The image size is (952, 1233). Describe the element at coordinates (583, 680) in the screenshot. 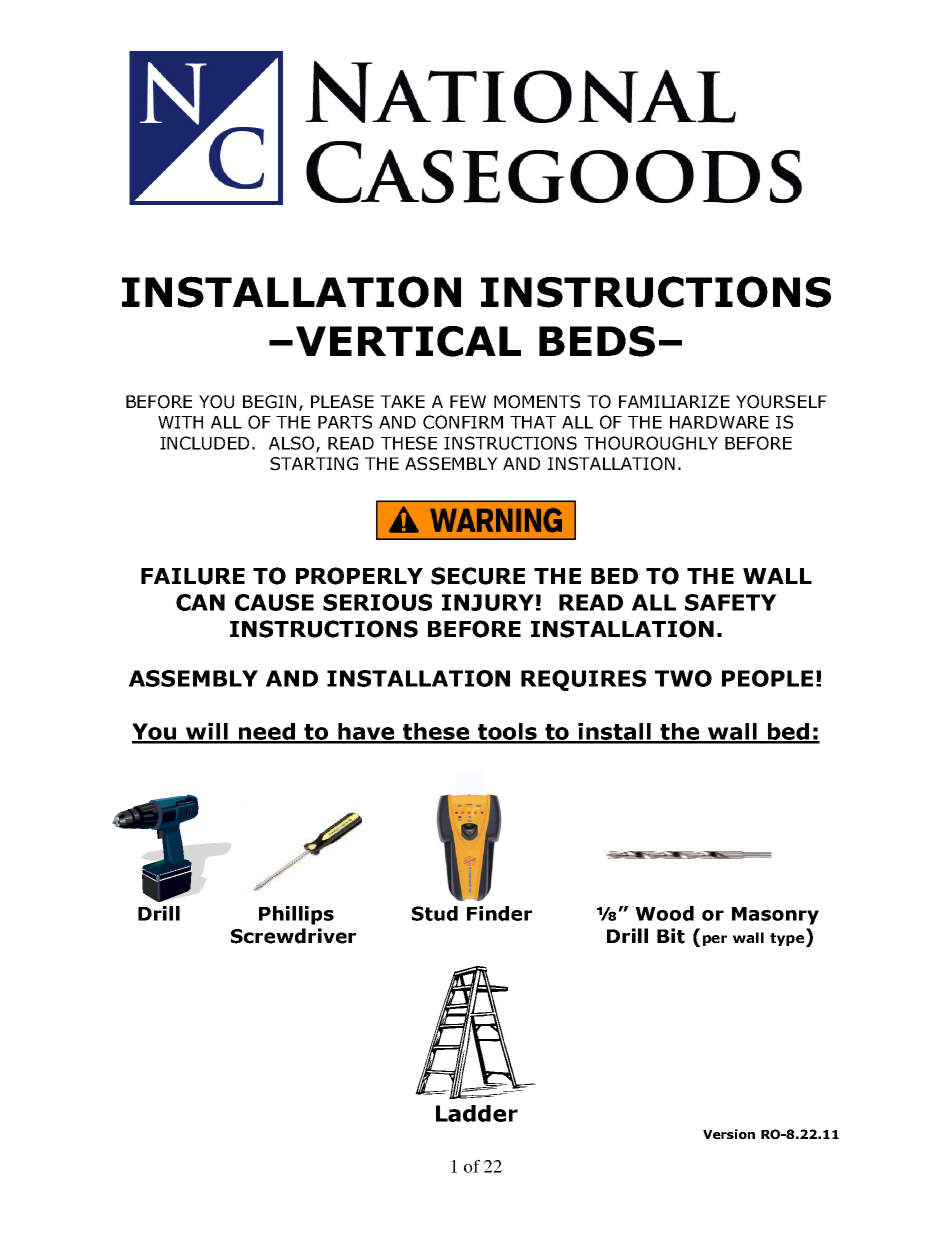

I see `REQUIRES` at that location.
